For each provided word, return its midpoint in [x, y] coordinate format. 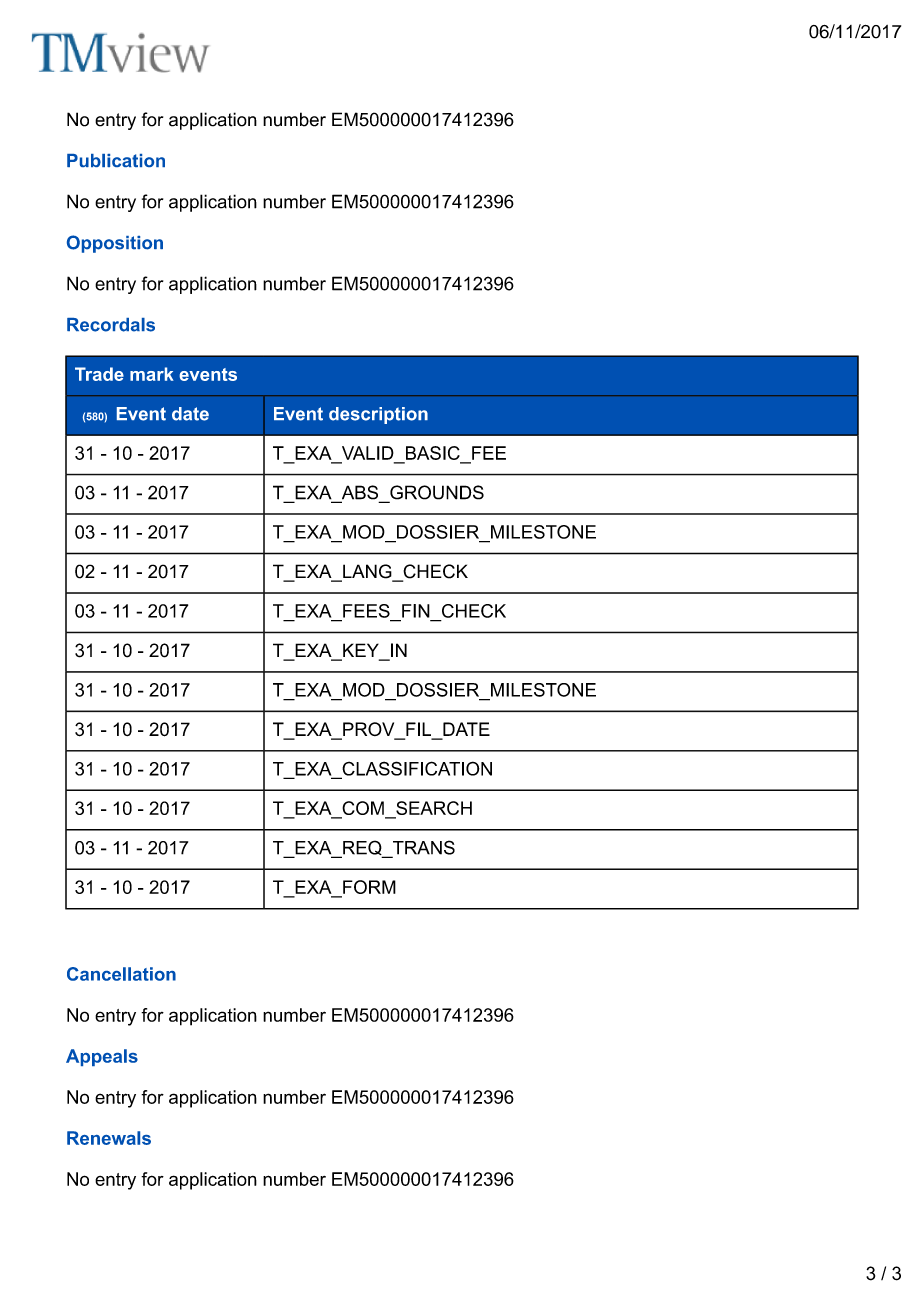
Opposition [115, 244]
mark [152, 374]
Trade [99, 374]
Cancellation [121, 974]
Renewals [109, 1138]
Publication [116, 160]
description [378, 415]
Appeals [102, 1057]
